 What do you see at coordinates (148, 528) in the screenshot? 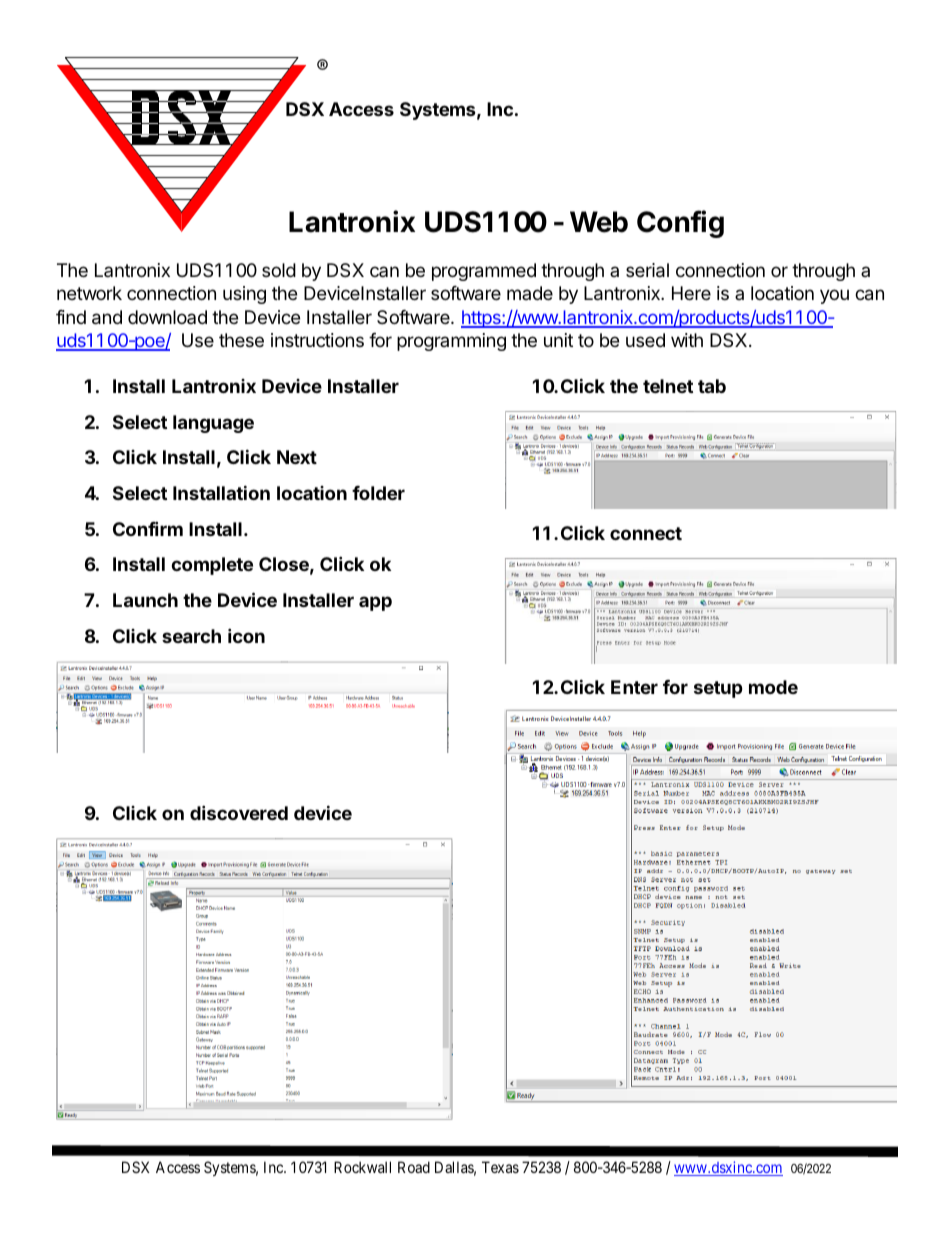
I see `Confirm` at bounding box center [148, 528].
